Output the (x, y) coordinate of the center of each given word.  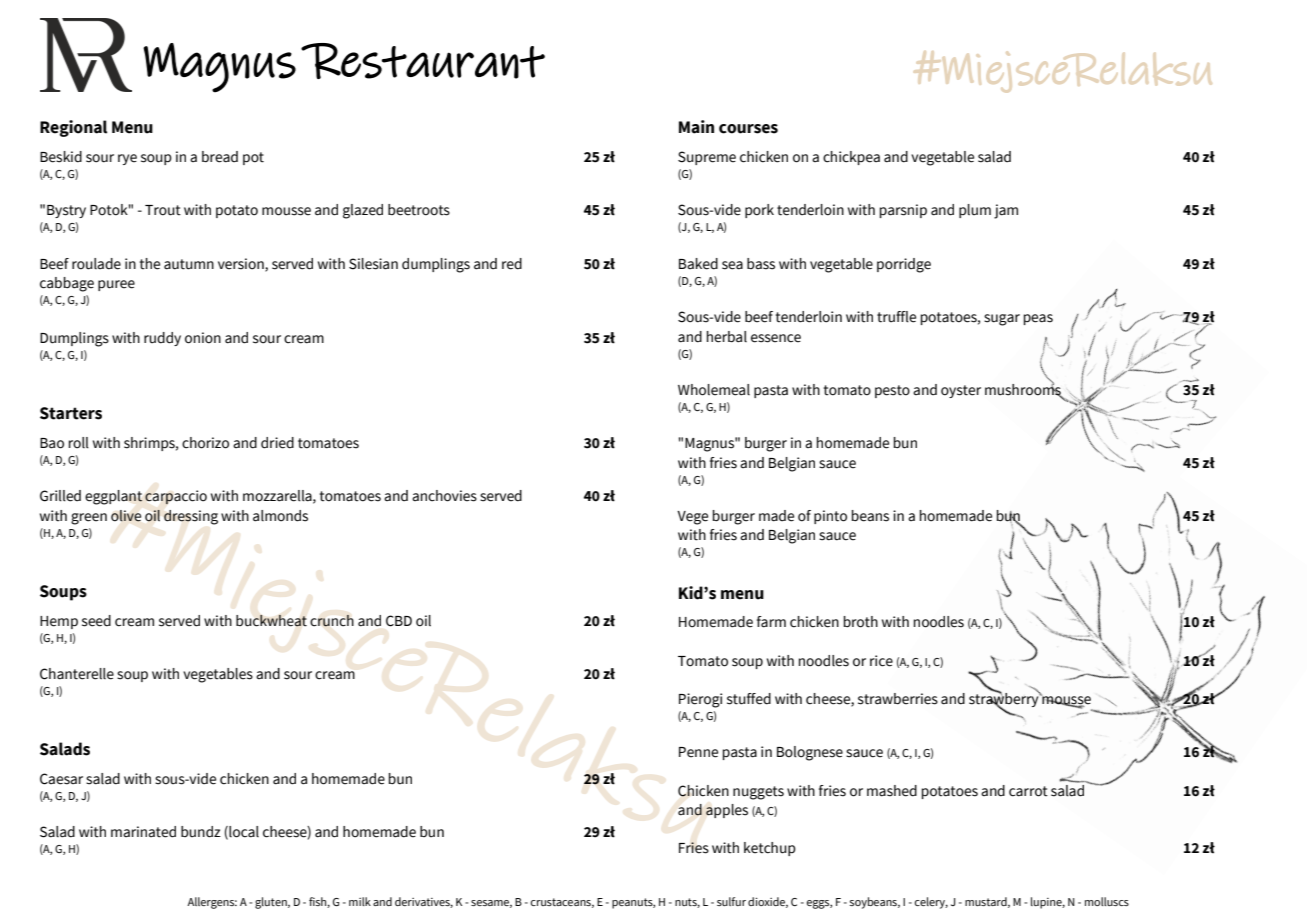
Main (696, 127)
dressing (191, 517)
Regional (73, 128)
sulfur (731, 901)
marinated (143, 832)
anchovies (444, 496)
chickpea (851, 158)
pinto (830, 517)
